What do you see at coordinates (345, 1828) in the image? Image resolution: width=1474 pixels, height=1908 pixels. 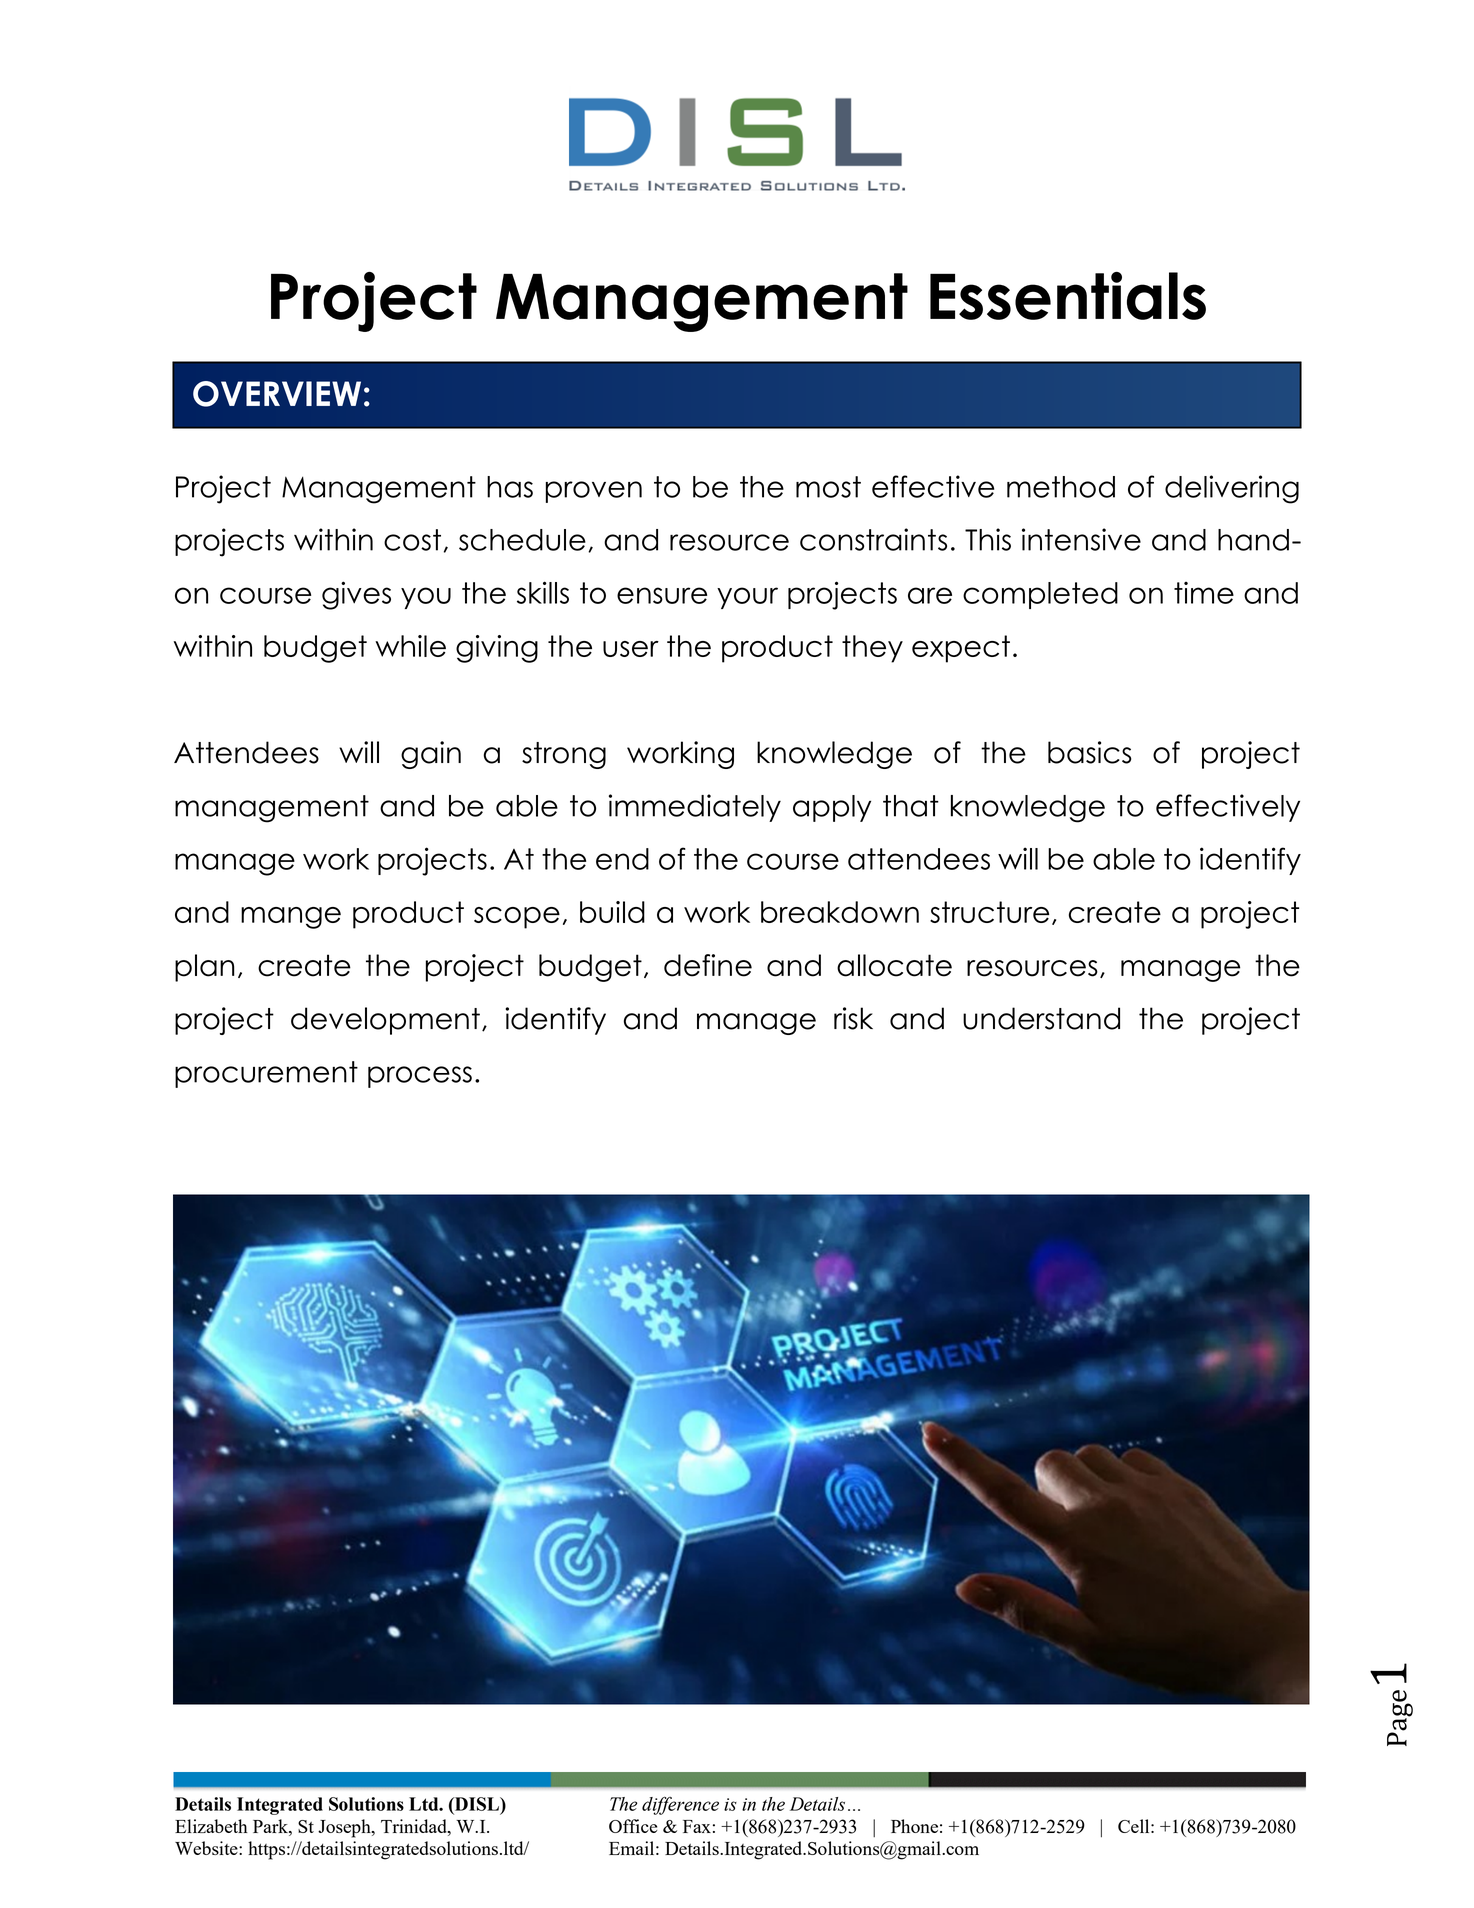 I see `Joseph` at bounding box center [345, 1828].
